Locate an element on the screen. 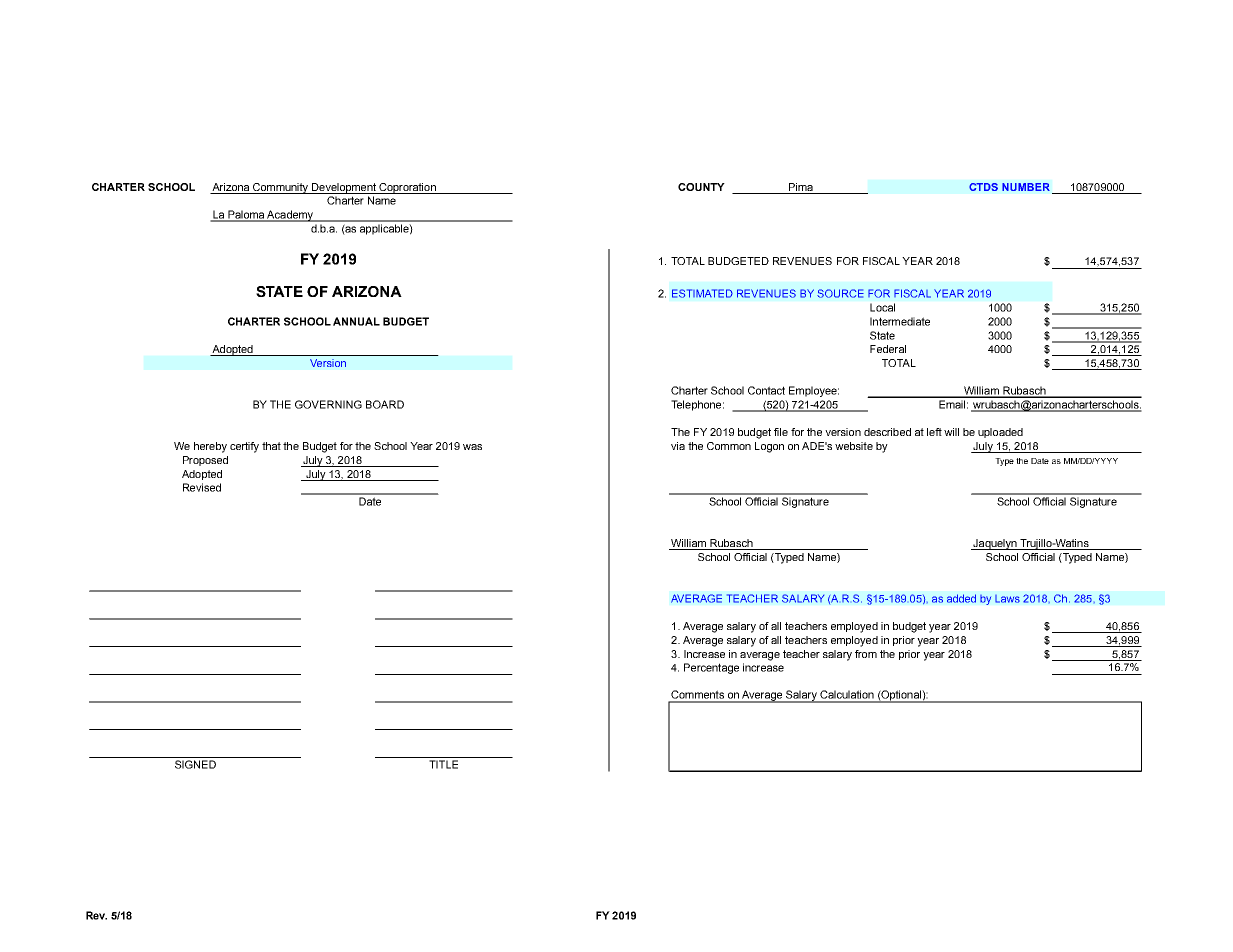 This screenshot has height=952, width=1233. Revised is located at coordinates (202, 487).
